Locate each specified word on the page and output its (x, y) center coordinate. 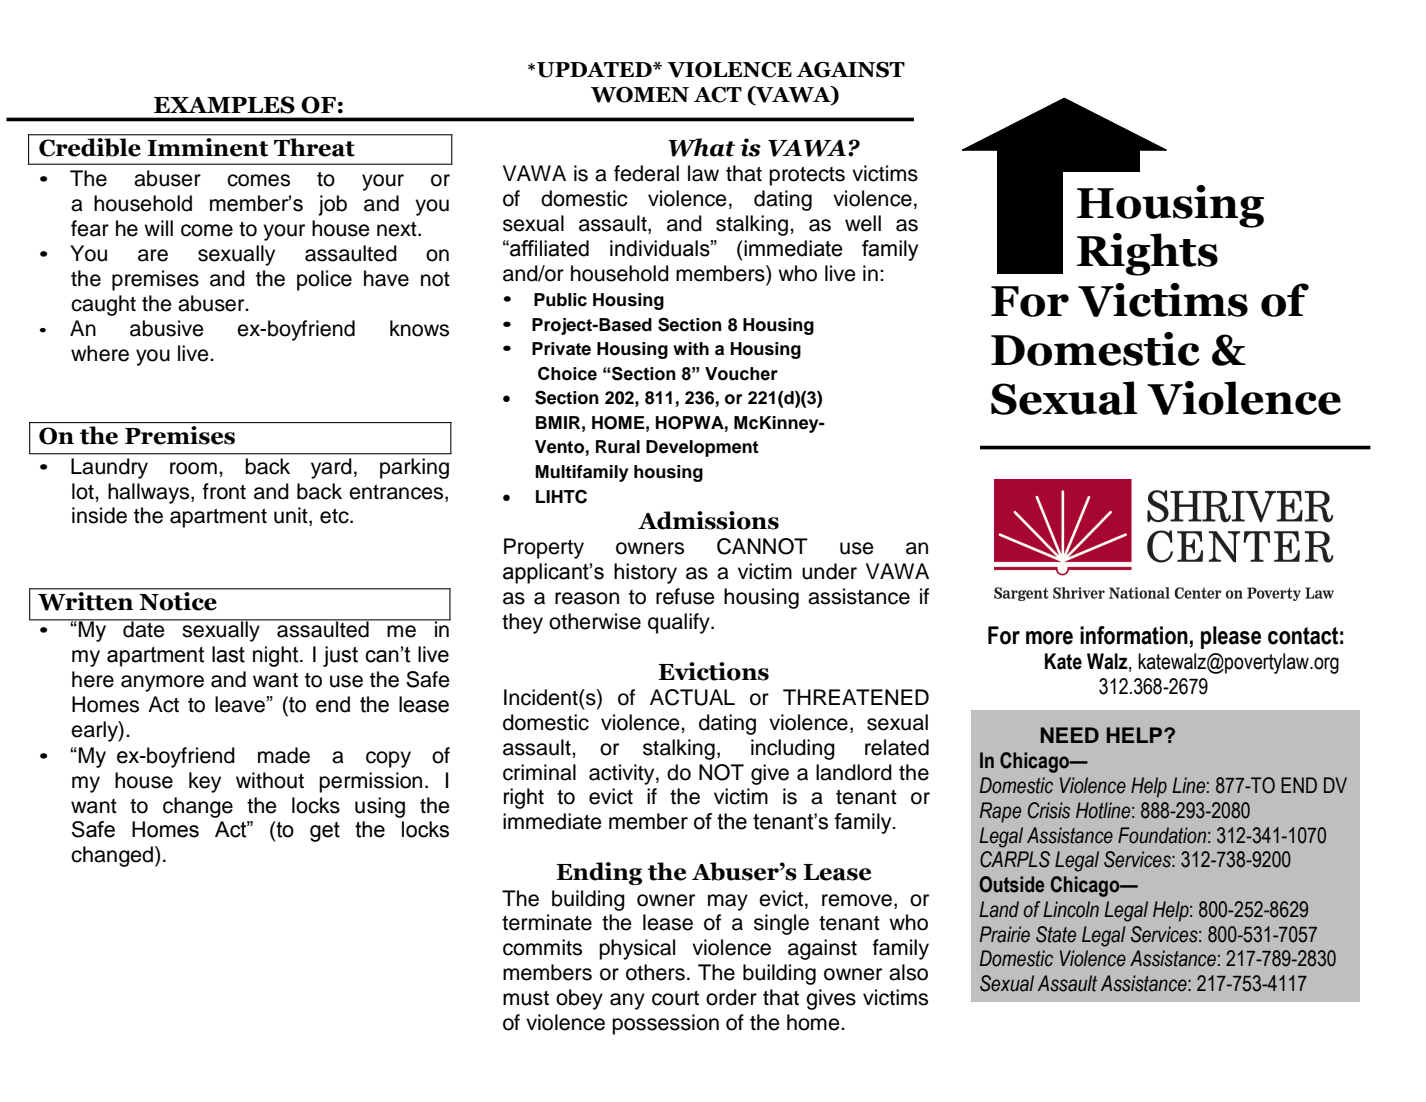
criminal (539, 772)
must (526, 998)
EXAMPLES (224, 105)
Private (561, 349)
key (205, 782)
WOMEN (640, 95)
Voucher (741, 374)
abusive (167, 328)
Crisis (1049, 810)
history (645, 573)
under (829, 571)
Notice (178, 601)
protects (807, 176)
